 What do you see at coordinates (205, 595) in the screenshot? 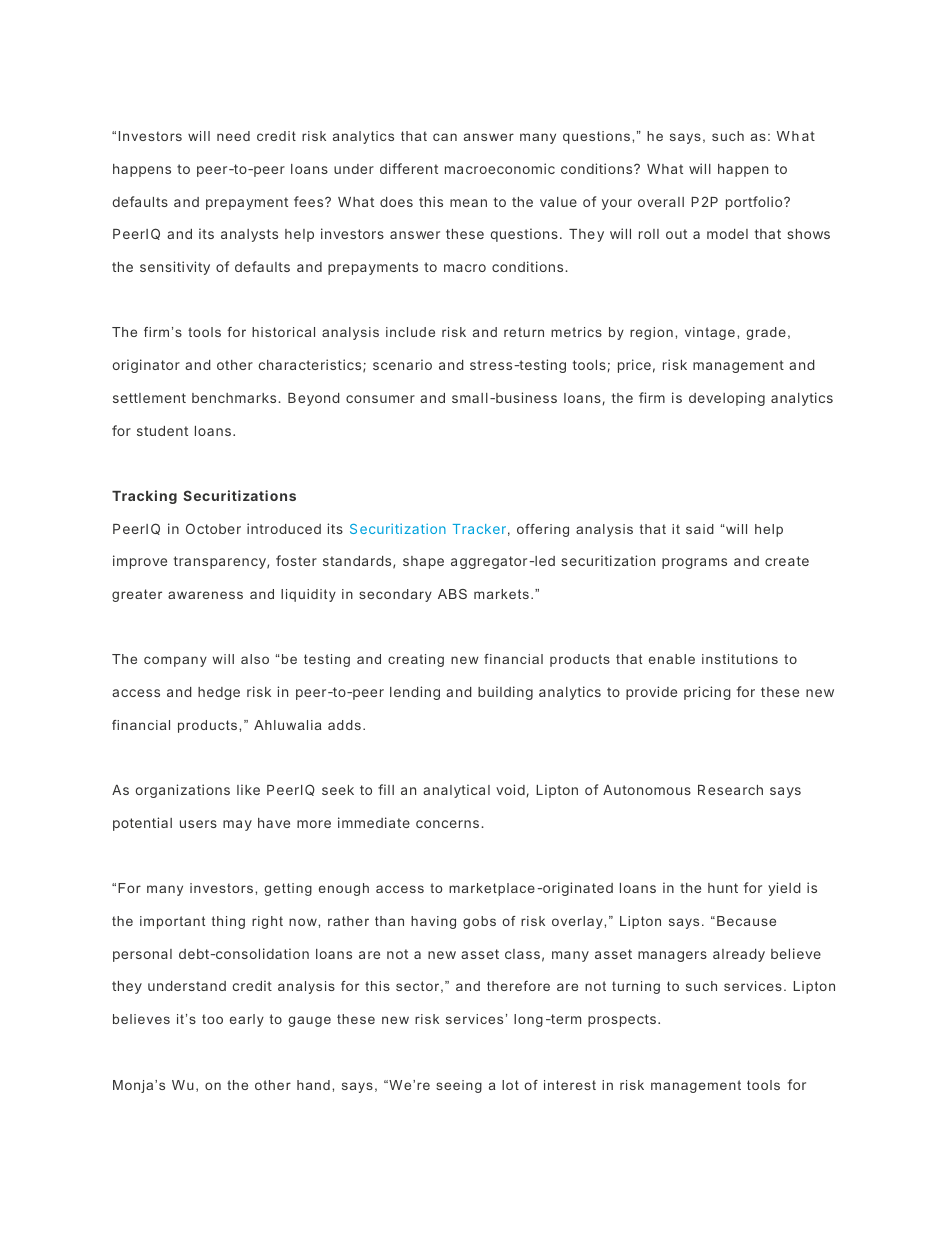
I see `awareness` at bounding box center [205, 595].
